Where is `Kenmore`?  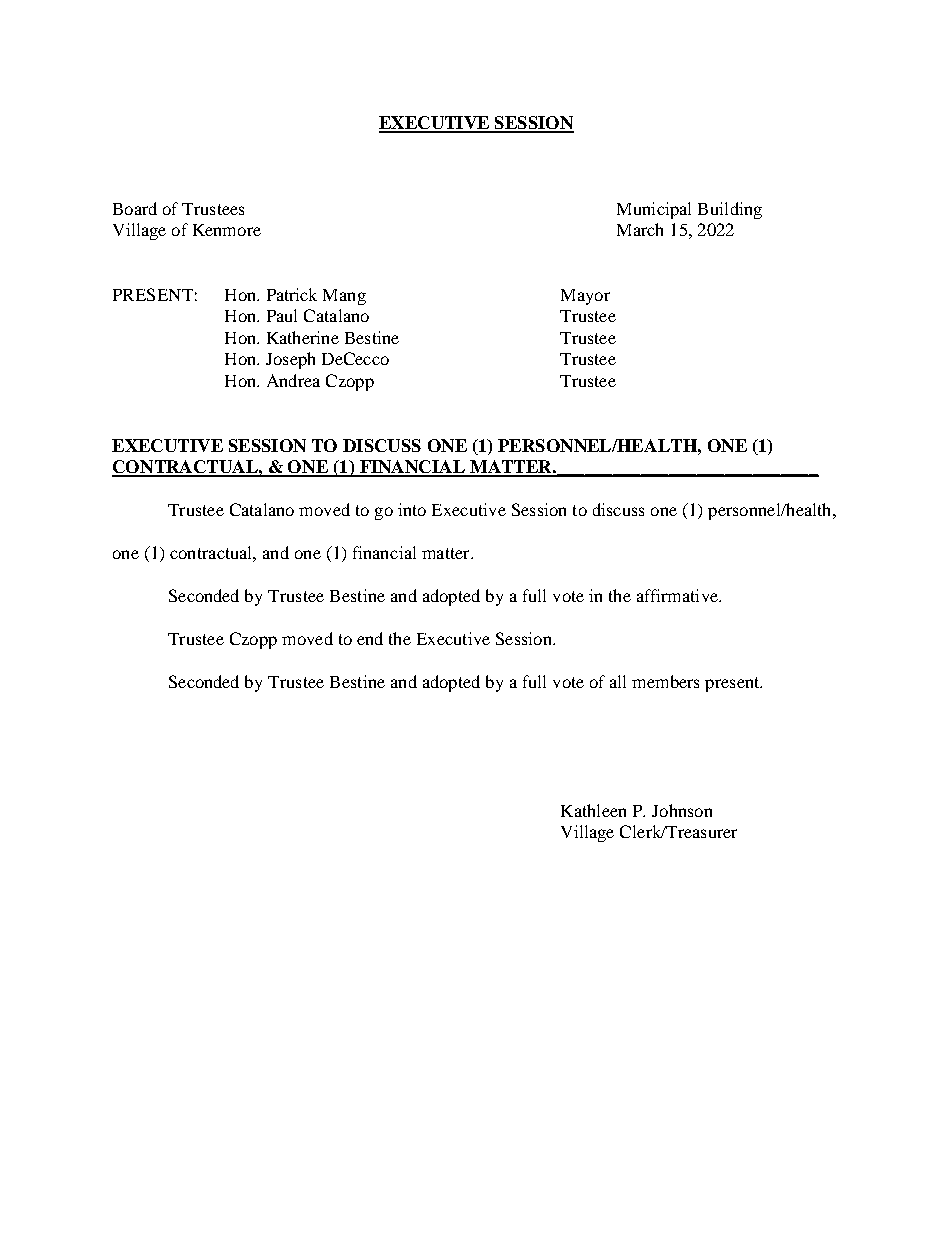 Kenmore is located at coordinates (227, 230).
